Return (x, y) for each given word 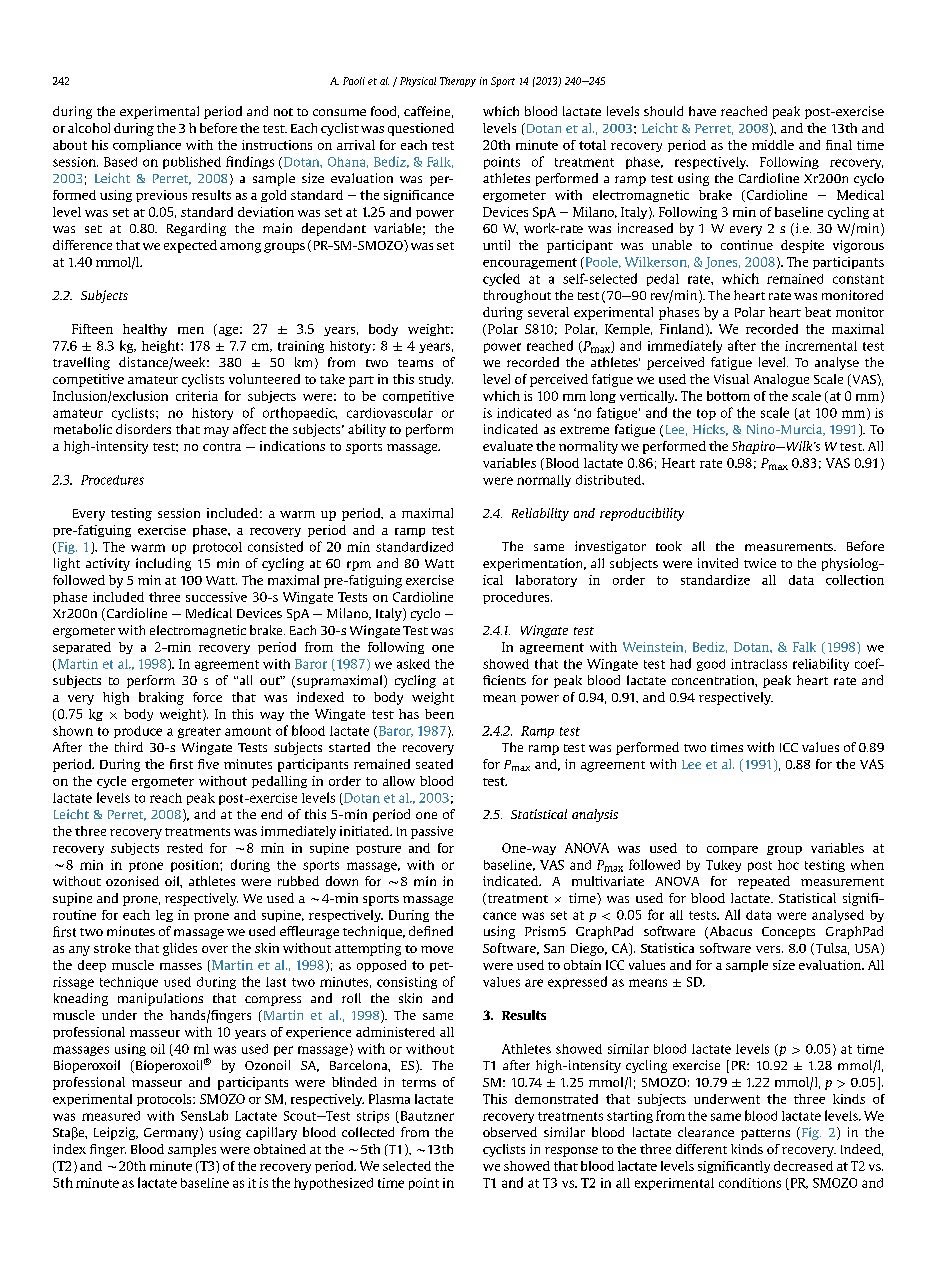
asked (413, 664)
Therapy (458, 82)
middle (773, 145)
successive (216, 597)
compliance (147, 146)
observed (510, 1132)
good (711, 665)
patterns (765, 1134)
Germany (172, 1133)
